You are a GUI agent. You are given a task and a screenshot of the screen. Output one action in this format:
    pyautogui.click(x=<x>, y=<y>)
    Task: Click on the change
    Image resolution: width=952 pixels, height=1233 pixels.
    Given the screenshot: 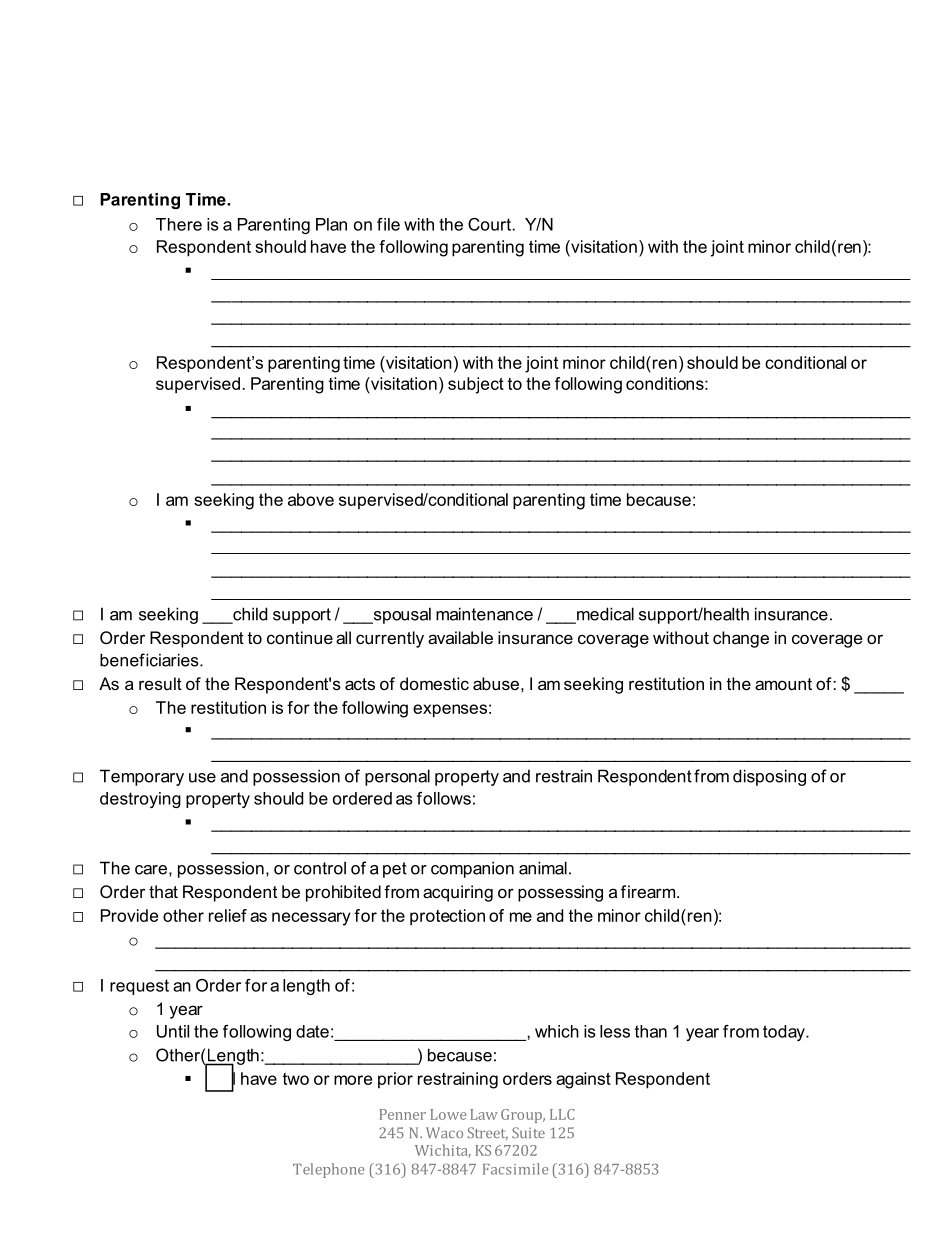 What is the action you would take?
    pyautogui.click(x=741, y=639)
